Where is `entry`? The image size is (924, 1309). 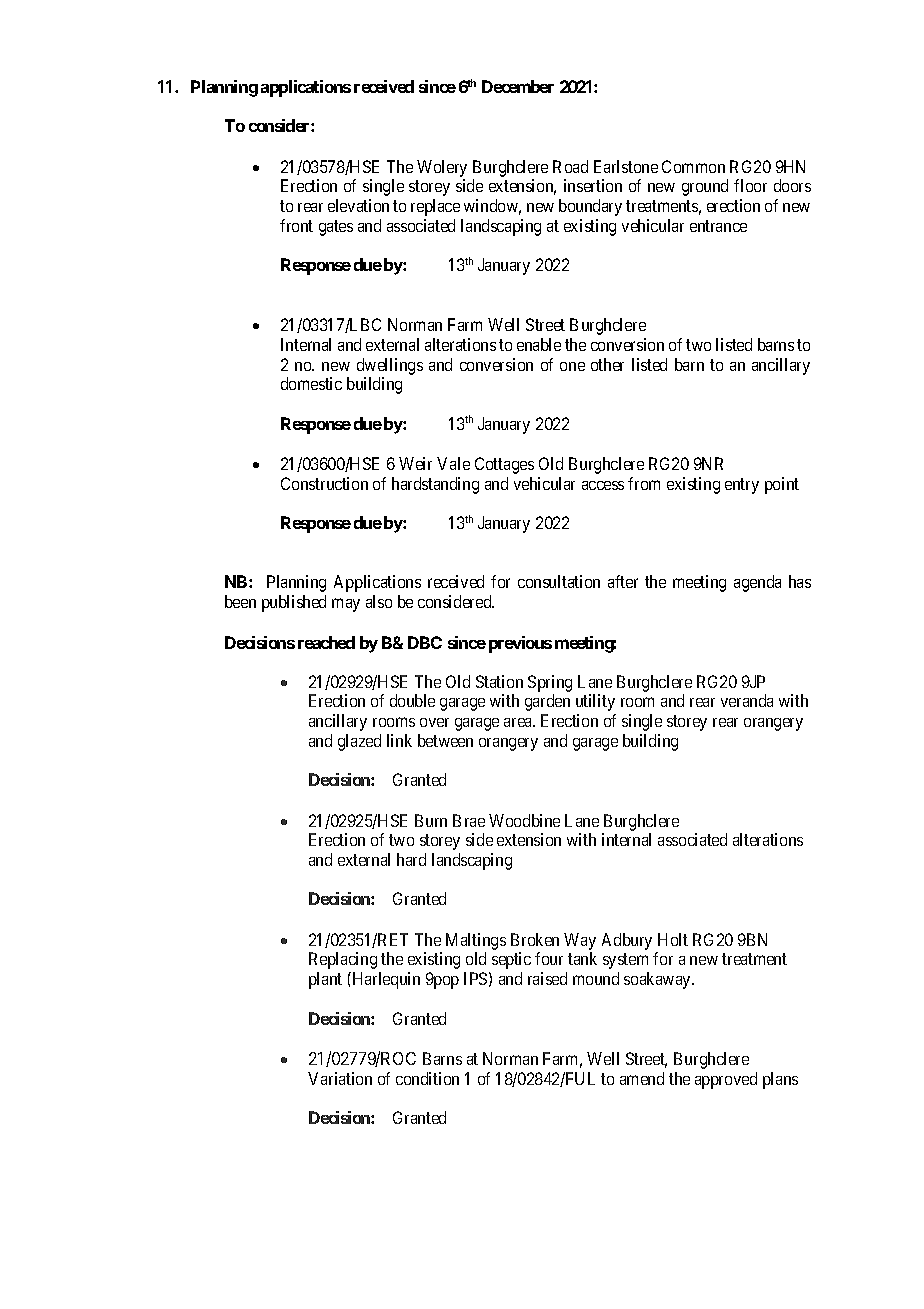 entry is located at coordinates (742, 486).
